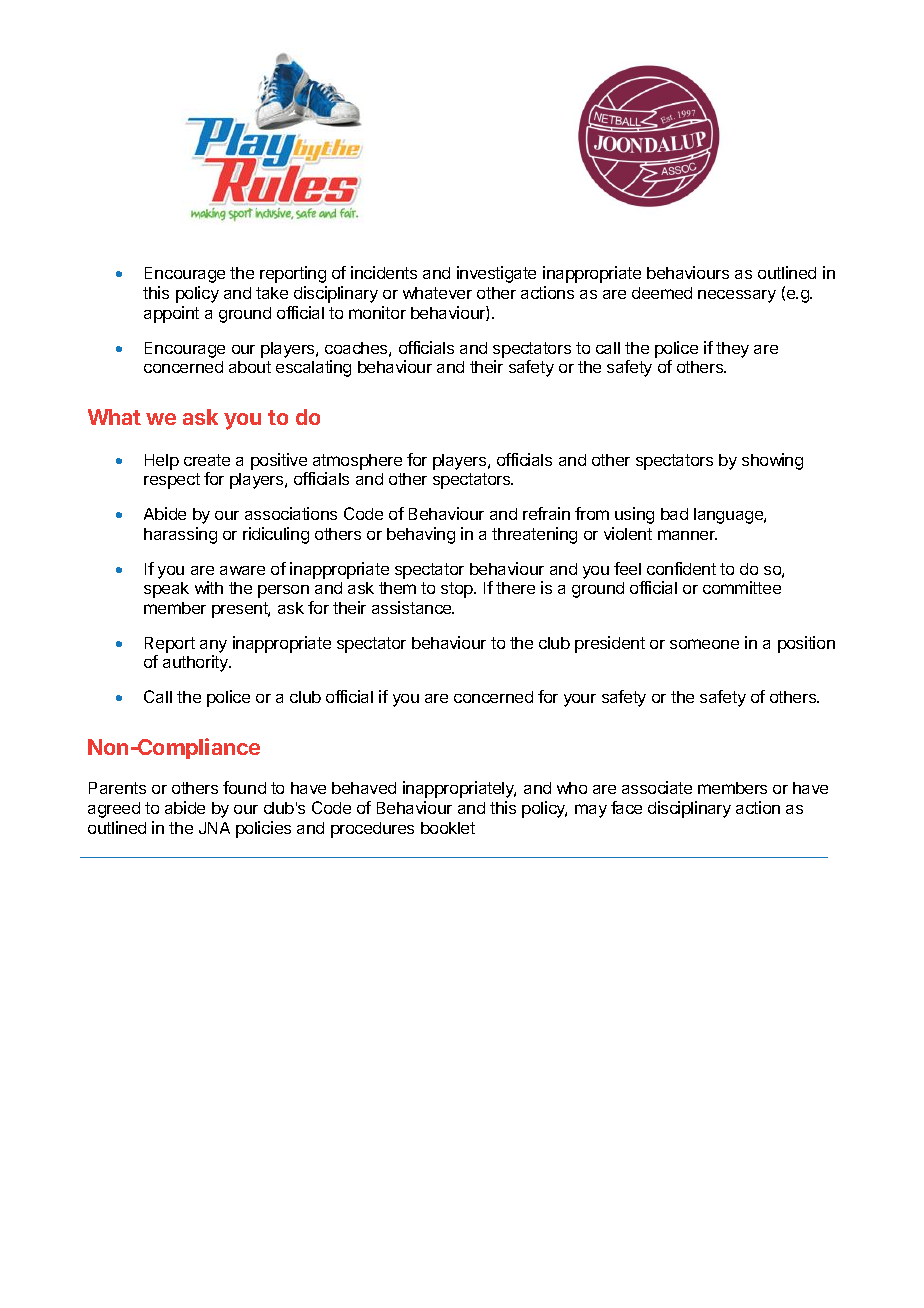 The width and height of the image is (924, 1308). I want to click on showing, so click(772, 461).
